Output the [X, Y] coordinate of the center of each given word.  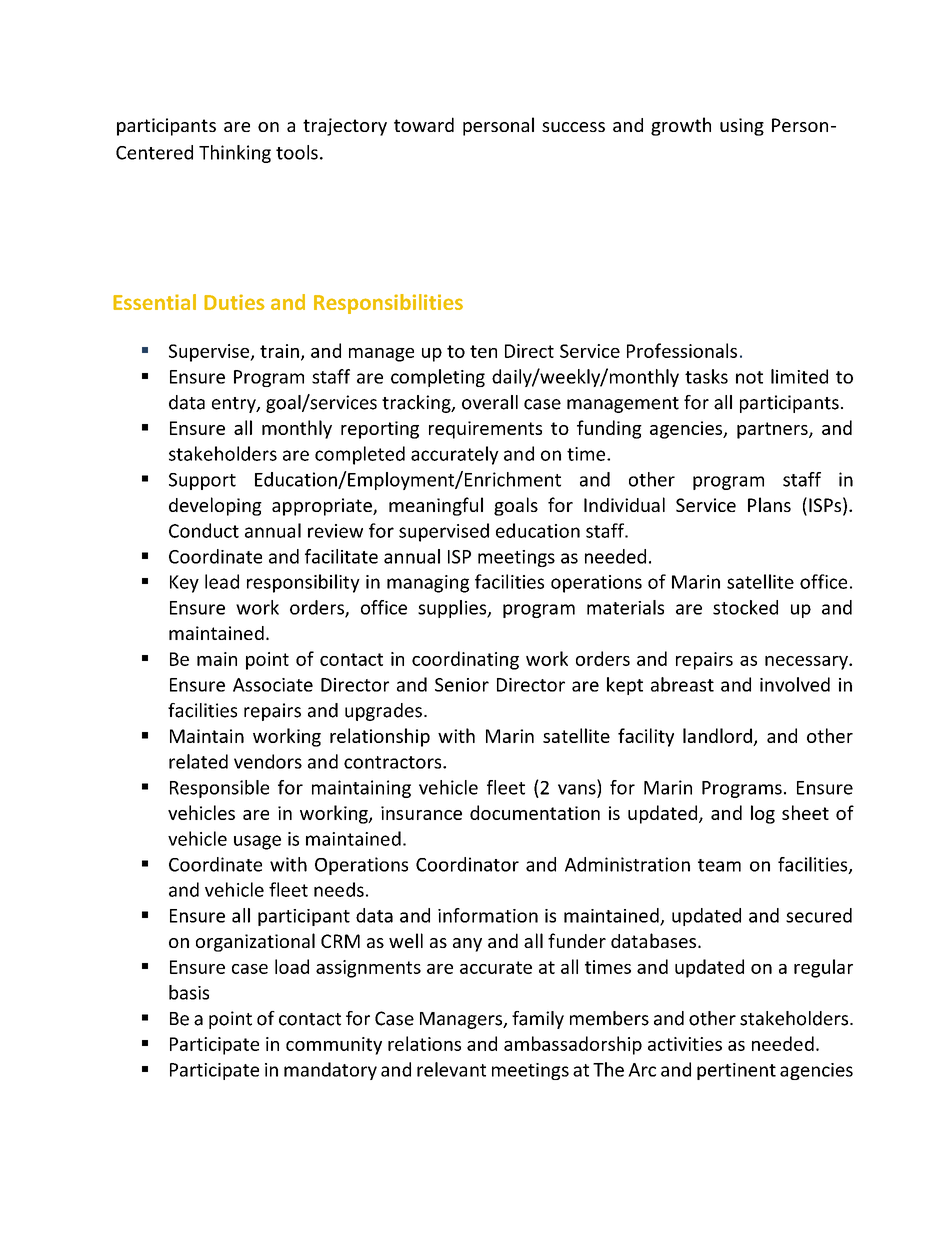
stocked [745, 607]
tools [297, 152]
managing [428, 584]
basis [189, 992]
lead [222, 581]
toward [424, 124]
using [742, 127]
